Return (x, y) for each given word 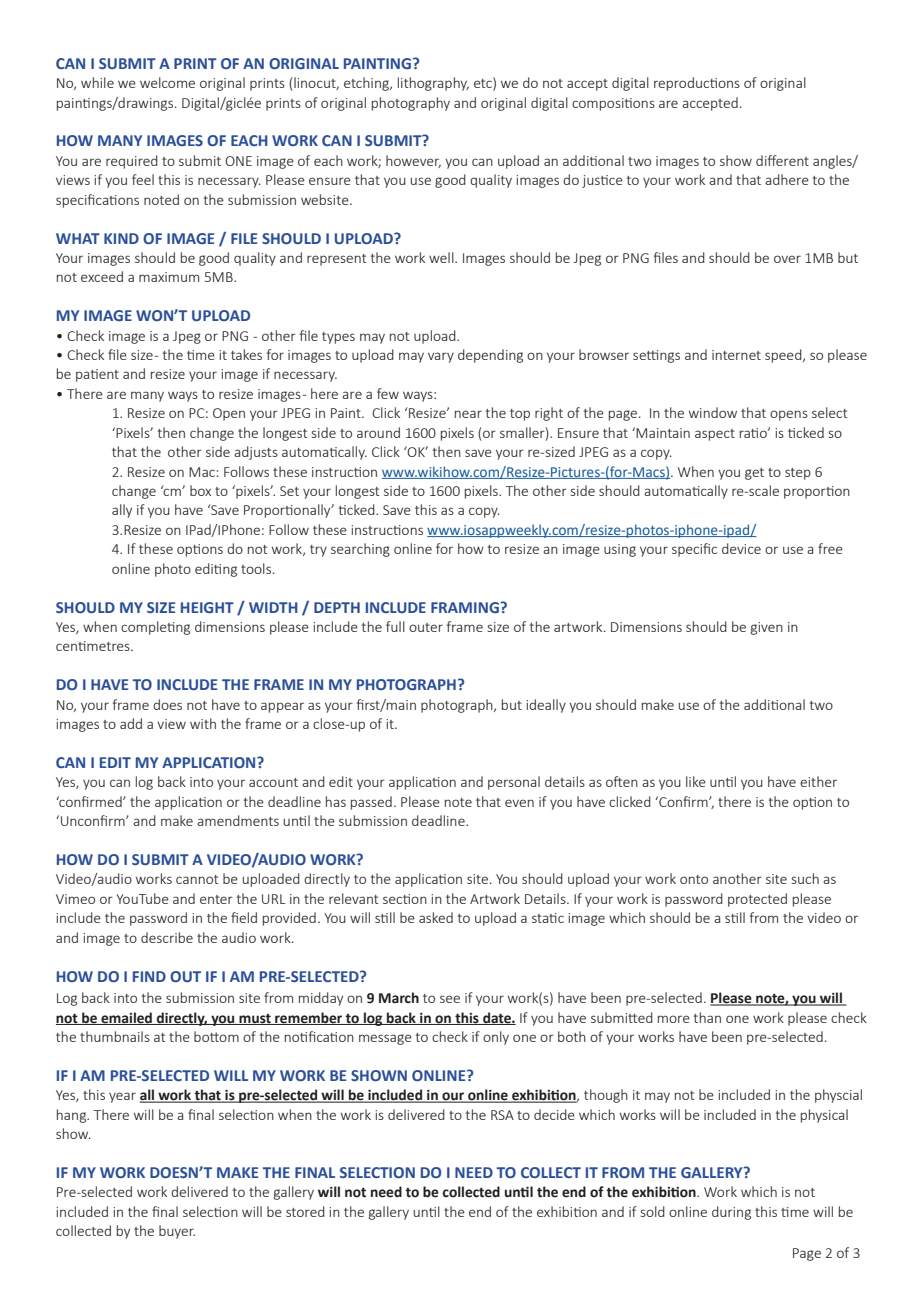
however (413, 161)
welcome (167, 82)
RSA (502, 1115)
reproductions (697, 84)
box (200, 490)
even (519, 803)
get (754, 474)
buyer (177, 1232)
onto (694, 879)
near (468, 414)
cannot (197, 879)
